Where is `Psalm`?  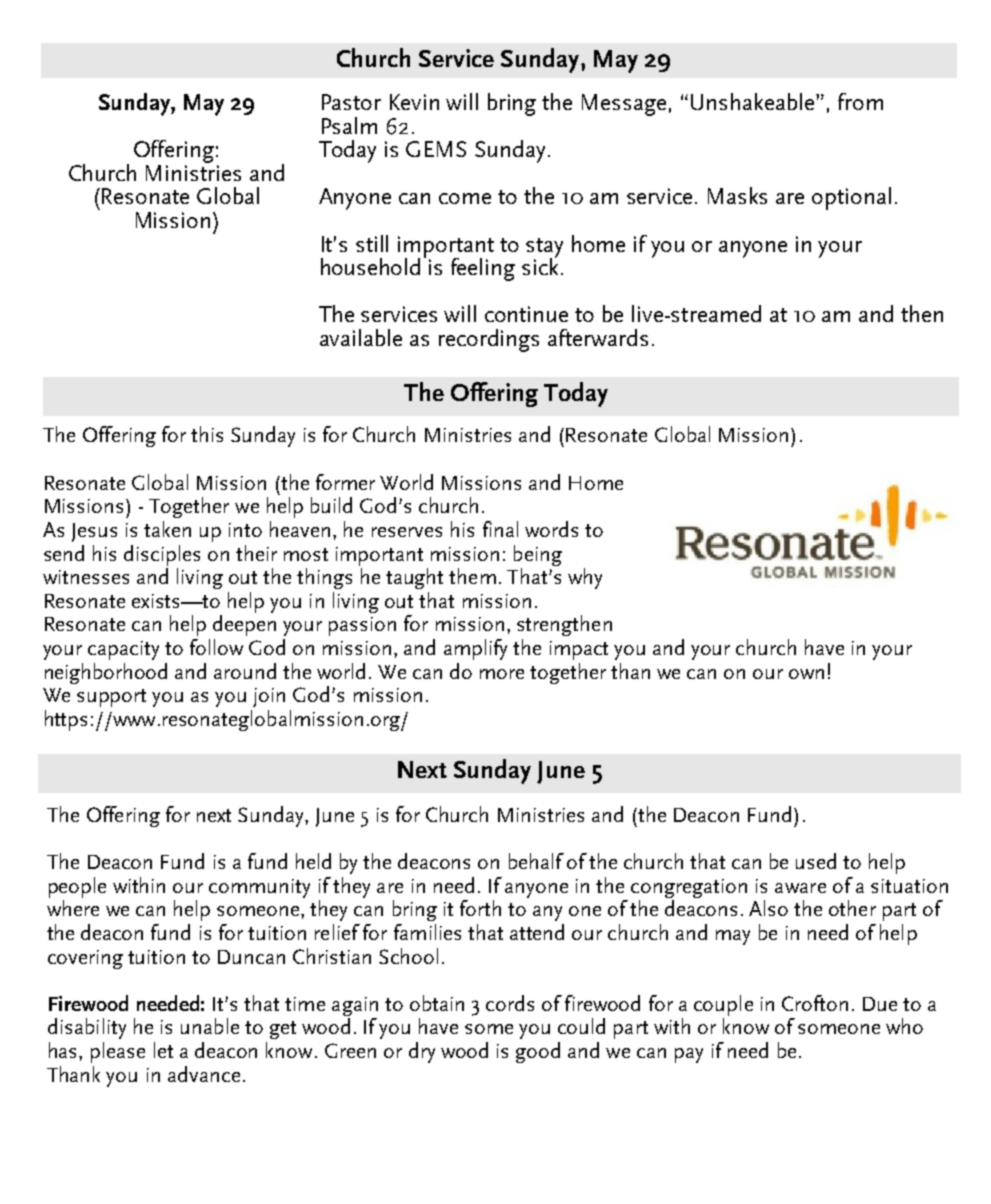
Psalm is located at coordinates (349, 125).
